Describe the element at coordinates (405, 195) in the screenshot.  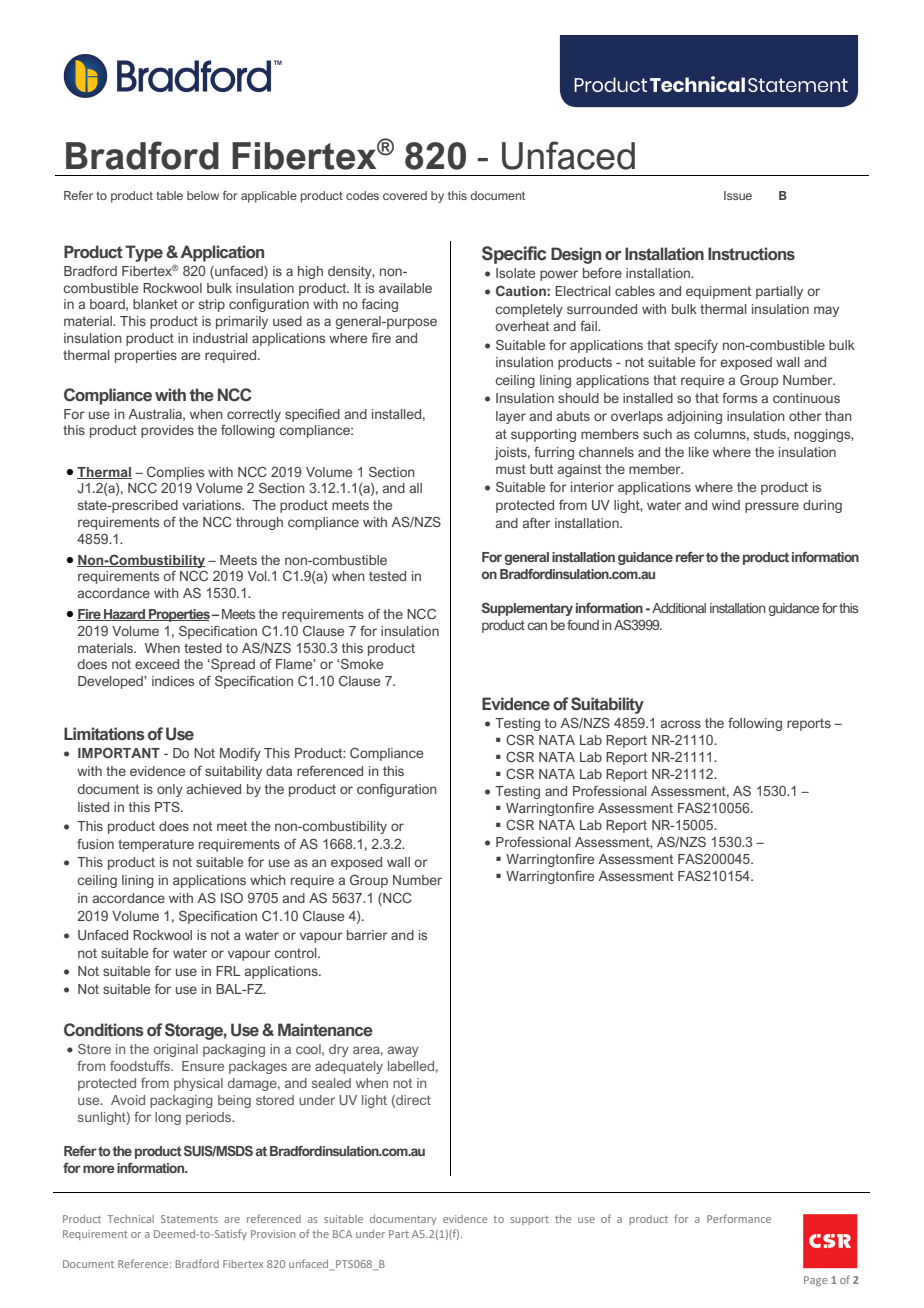
I see `covered` at that location.
